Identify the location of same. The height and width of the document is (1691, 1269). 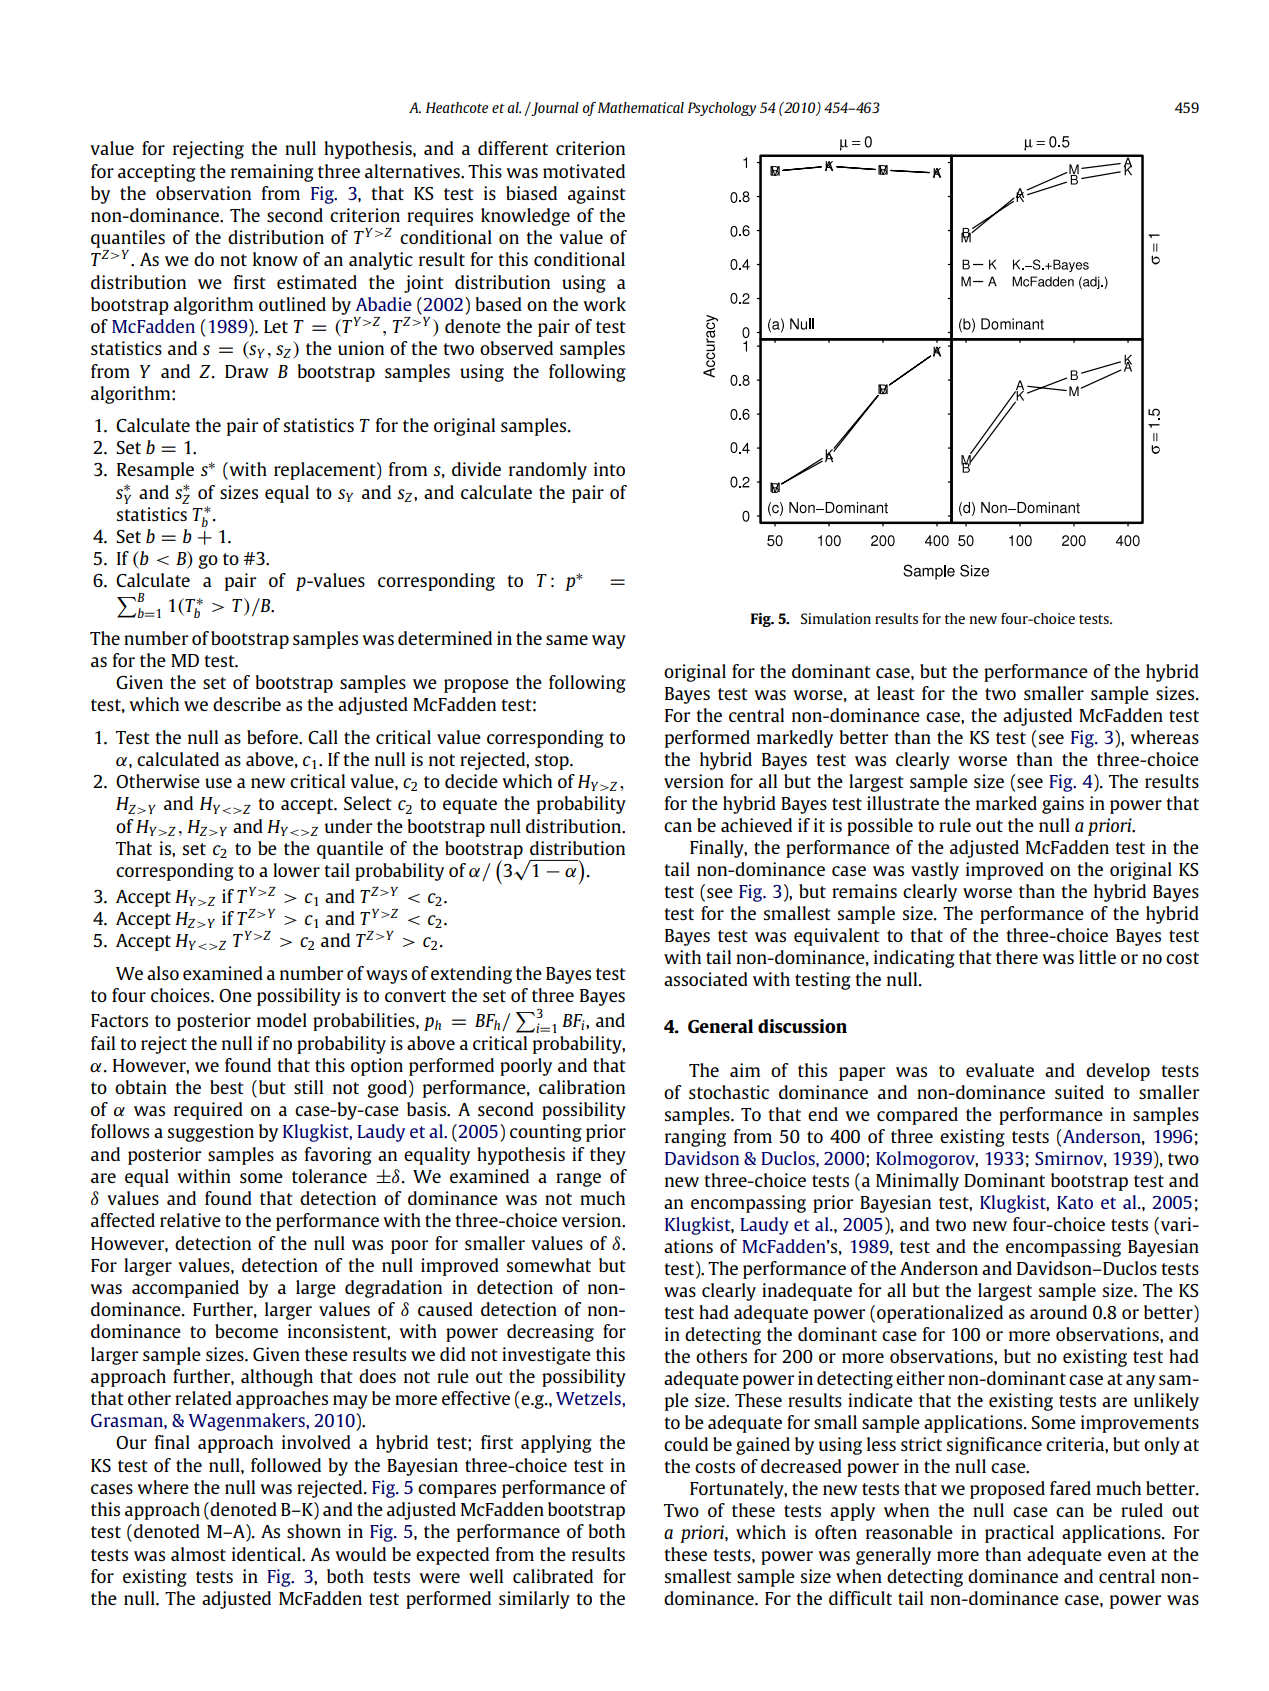
(567, 640).
